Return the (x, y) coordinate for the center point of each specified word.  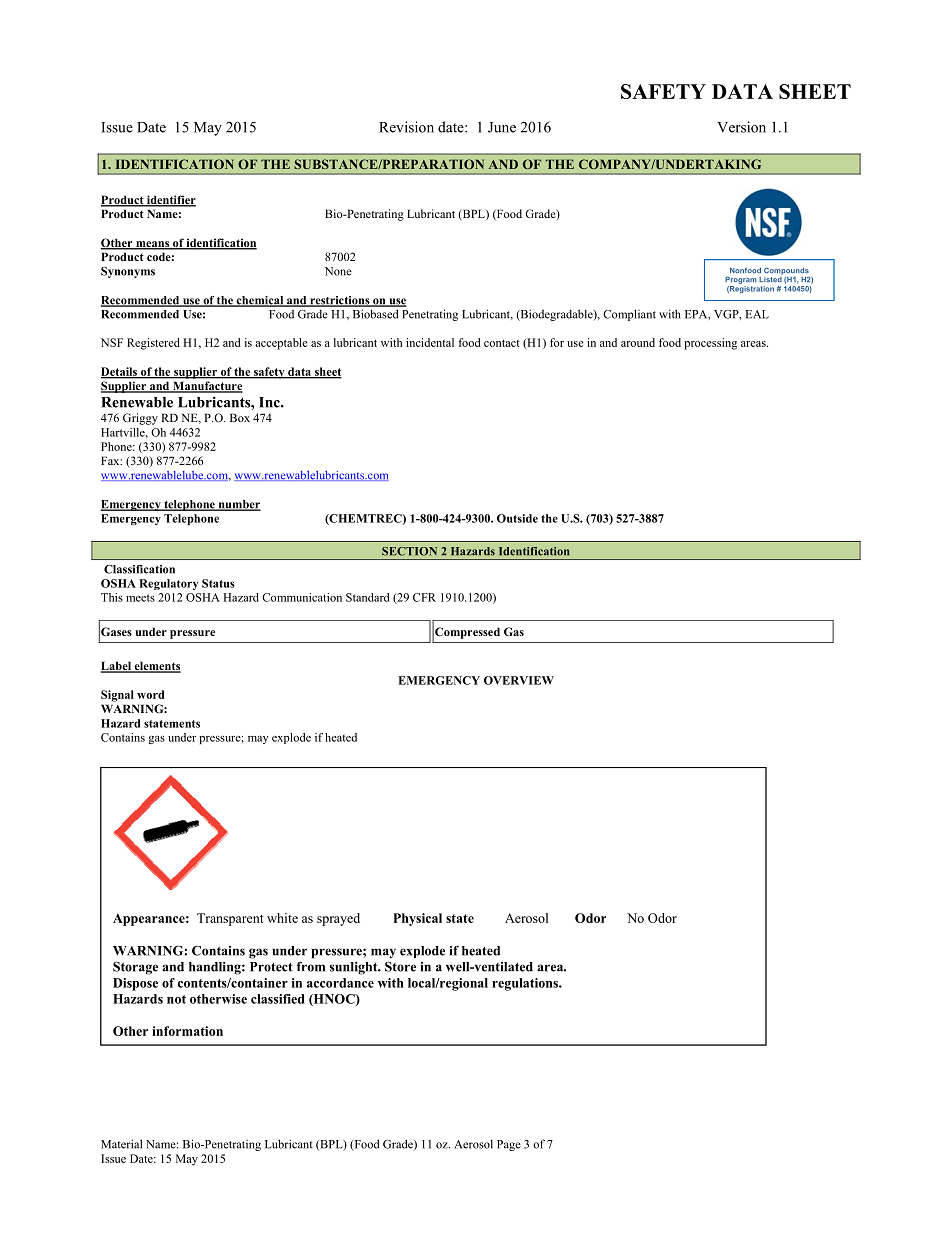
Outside (517, 518)
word (151, 694)
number (238, 505)
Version (741, 127)
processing (710, 344)
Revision (406, 127)
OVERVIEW (519, 680)
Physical (417, 919)
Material (121, 1144)
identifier (170, 201)
